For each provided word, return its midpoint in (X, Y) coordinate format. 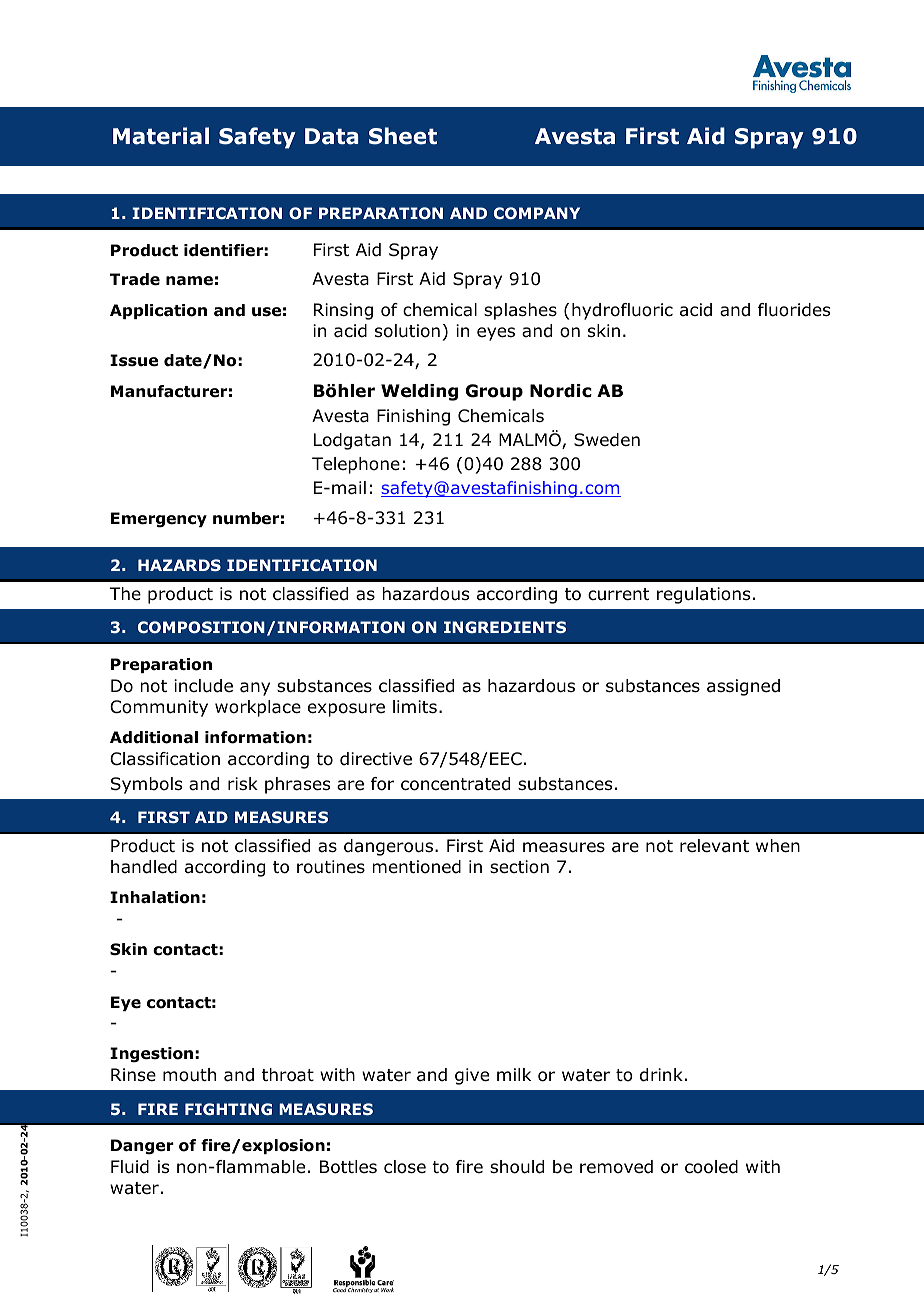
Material (161, 136)
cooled (711, 1167)
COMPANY (537, 213)
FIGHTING (228, 1109)
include (203, 686)
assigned (743, 687)
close (405, 1167)
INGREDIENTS (505, 627)
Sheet (403, 136)
